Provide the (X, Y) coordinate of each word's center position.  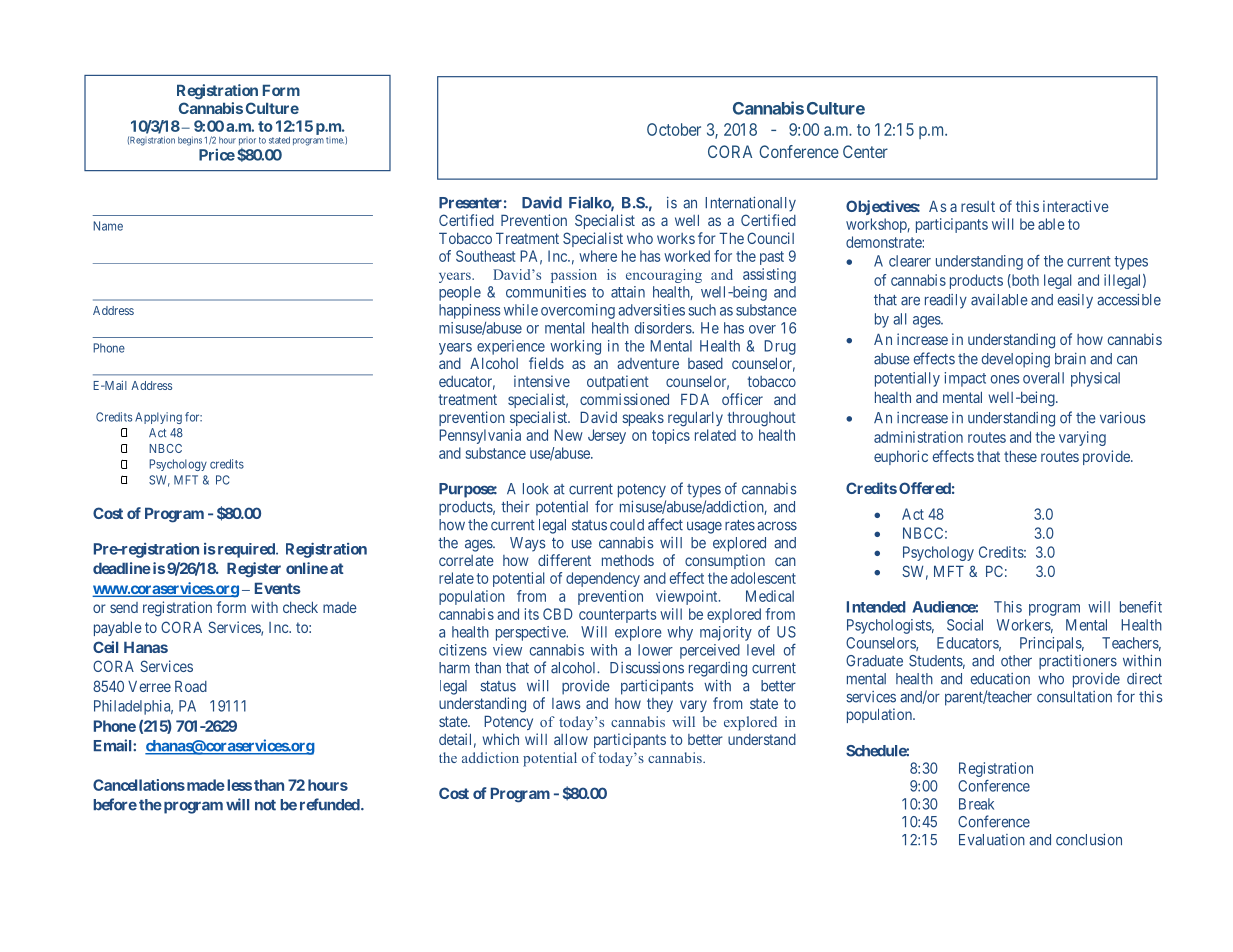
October (674, 129)
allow (571, 739)
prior (247, 141)
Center (865, 151)
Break (976, 804)
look (536, 489)
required (246, 550)
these (1020, 456)
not (265, 805)
